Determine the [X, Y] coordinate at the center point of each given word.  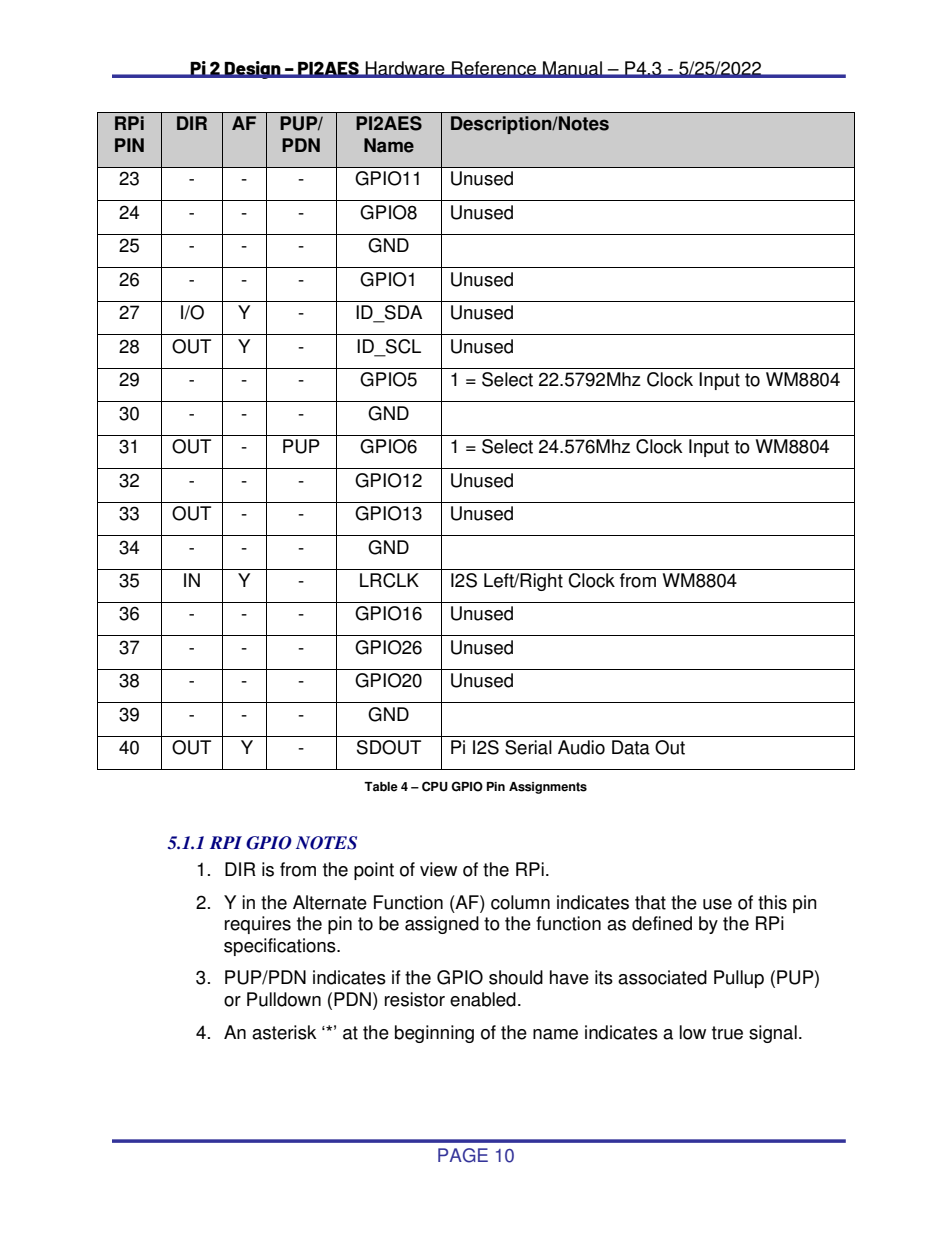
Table [381, 787]
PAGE [463, 1155]
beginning [434, 1034]
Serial [528, 747]
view [438, 869]
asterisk [284, 1032]
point [374, 871]
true [727, 1033]
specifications [281, 947]
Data [631, 747]
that [650, 902]
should [516, 977]
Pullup [739, 979]
